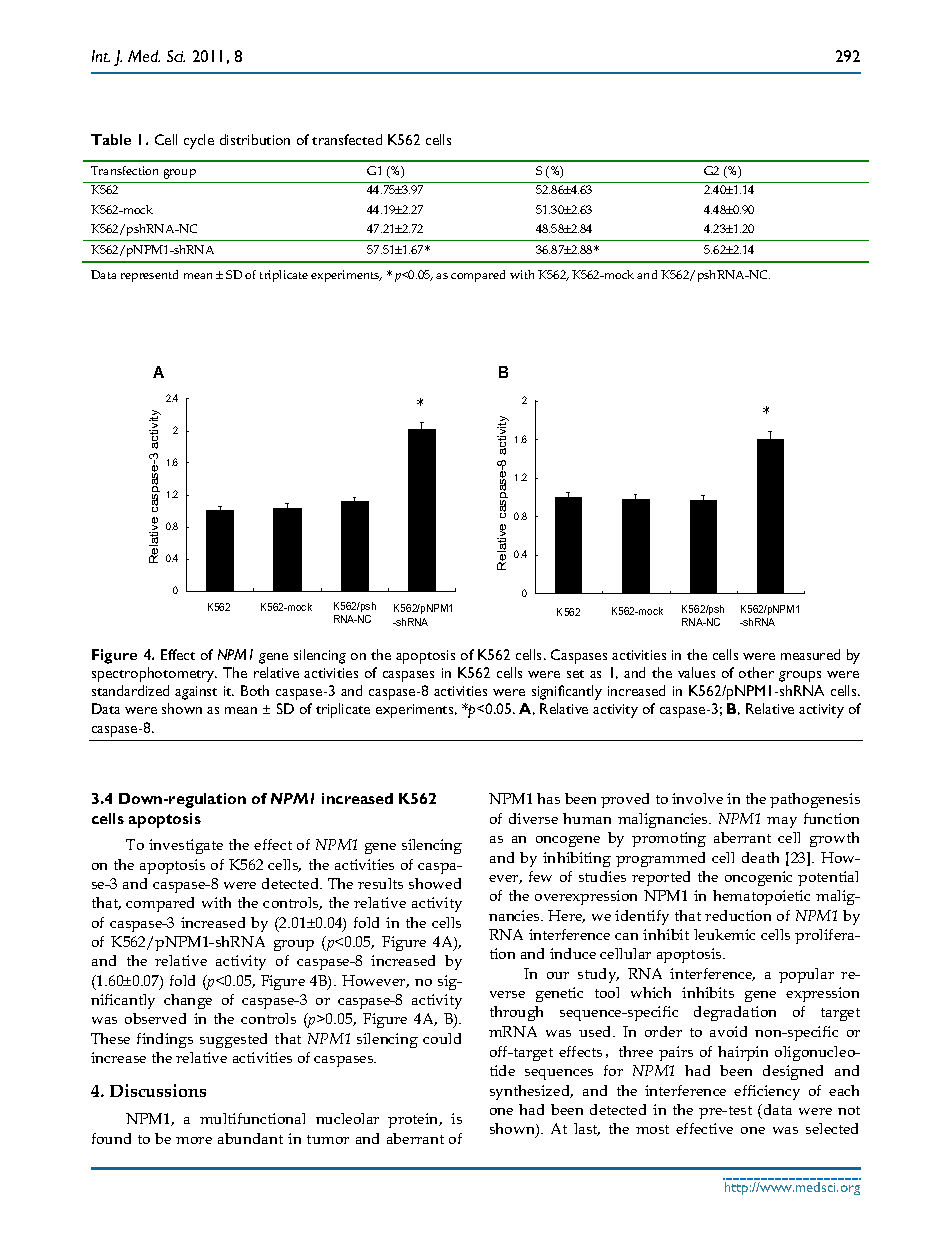 Image resolution: width=952 pixels, height=1233 pixels. Describe the element at coordinates (199, 141) in the document. I see `cycle` at that location.
